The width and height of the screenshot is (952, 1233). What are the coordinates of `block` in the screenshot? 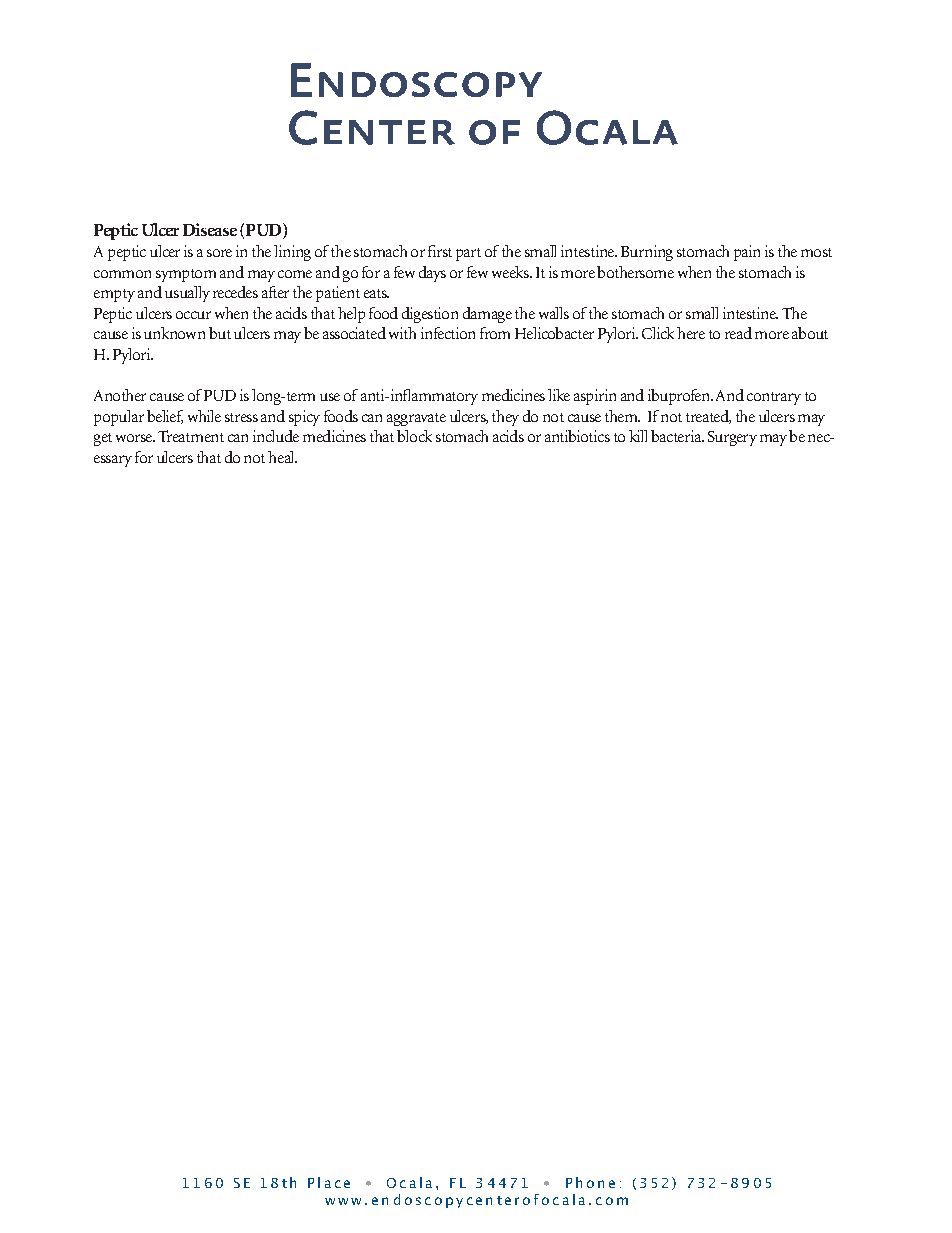 It's located at (414, 436).
